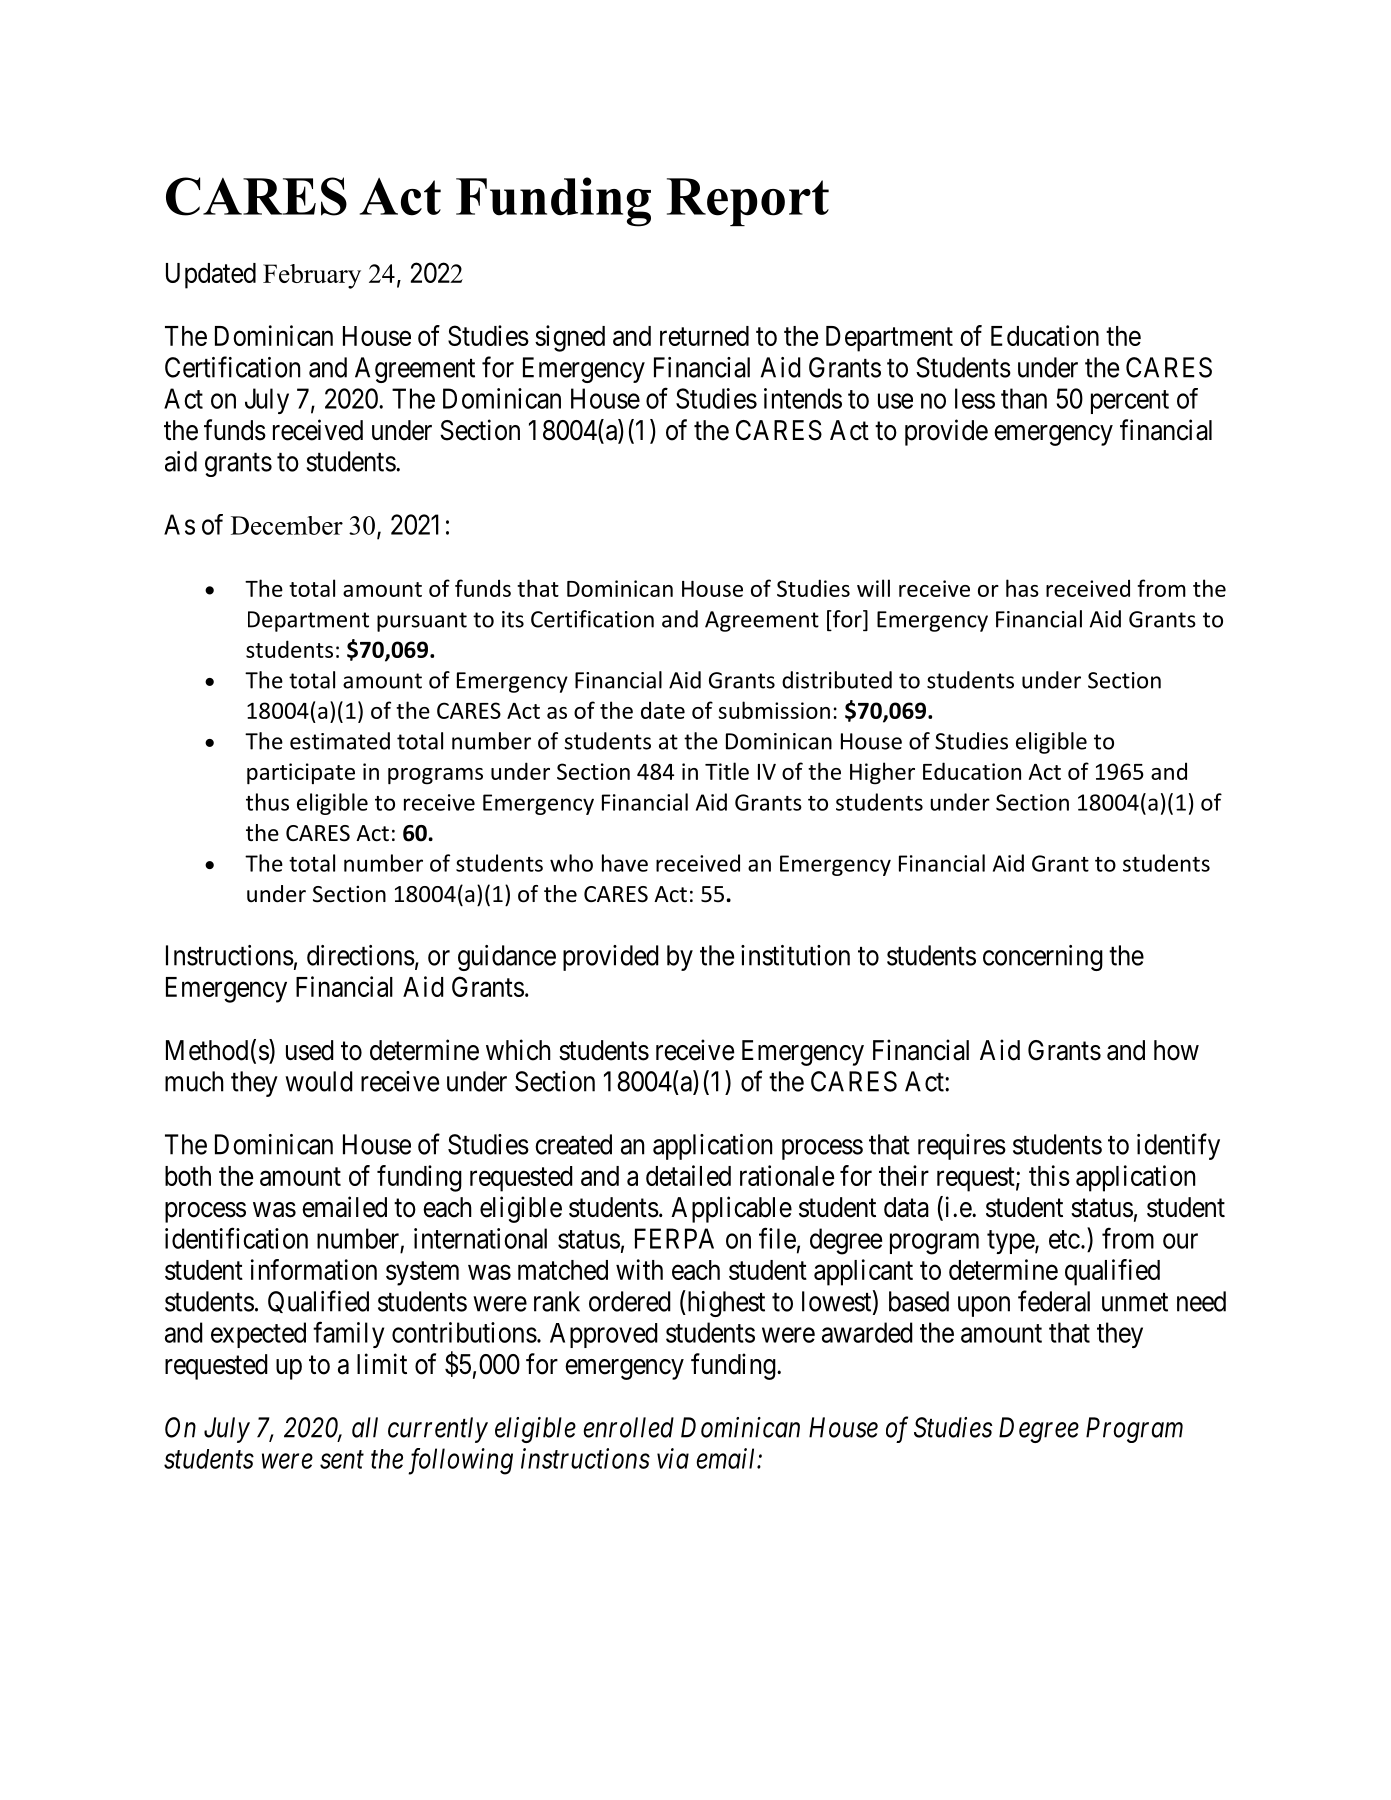 The image size is (1391, 1800). Describe the element at coordinates (267, 802) in the image. I see `thus` at that location.
